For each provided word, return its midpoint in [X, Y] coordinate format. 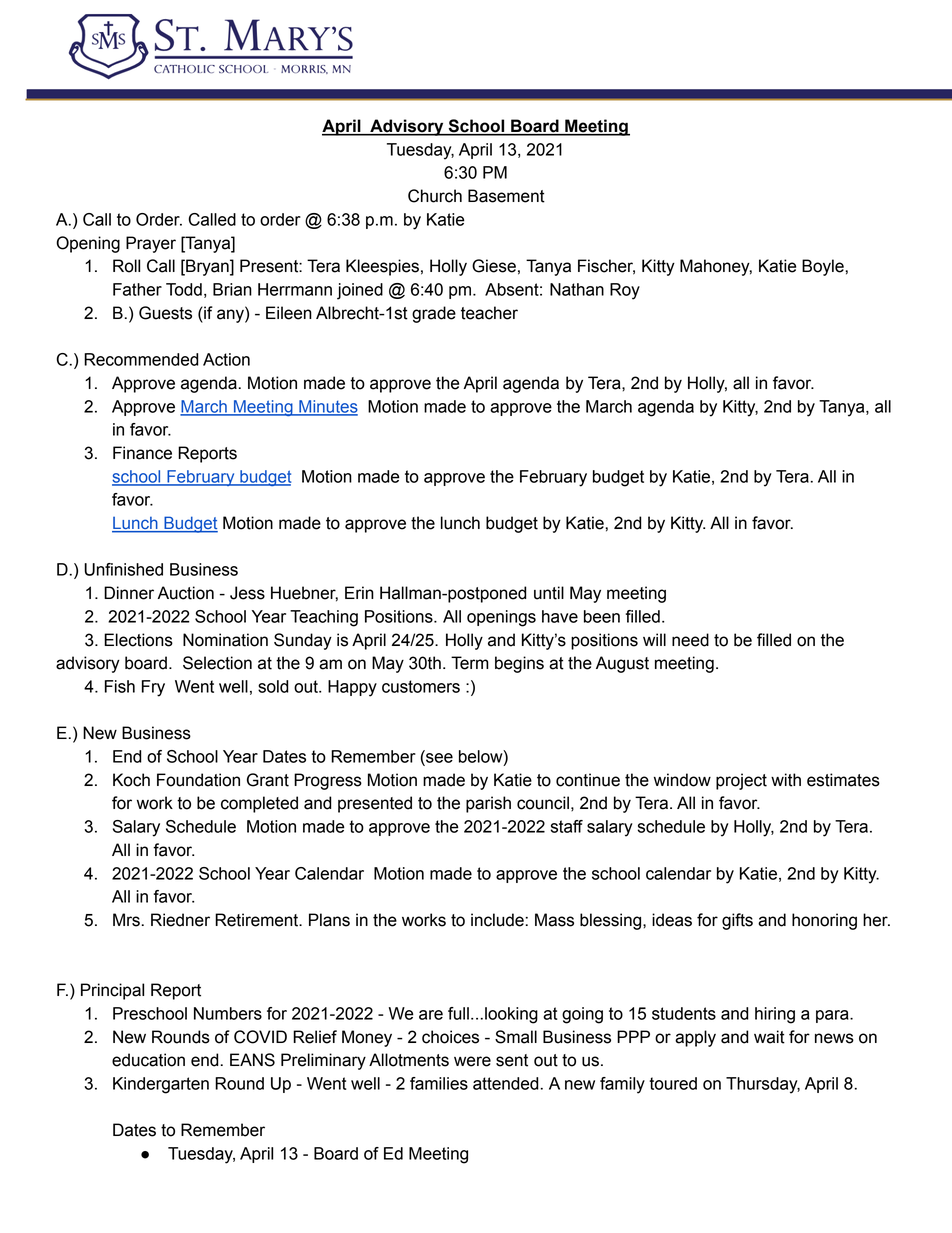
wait [769, 1037]
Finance [142, 453]
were [472, 1061]
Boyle [824, 267]
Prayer [151, 244]
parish [488, 804]
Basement [506, 196]
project [741, 781]
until [549, 593]
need [690, 640]
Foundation [198, 780]
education [148, 1060]
